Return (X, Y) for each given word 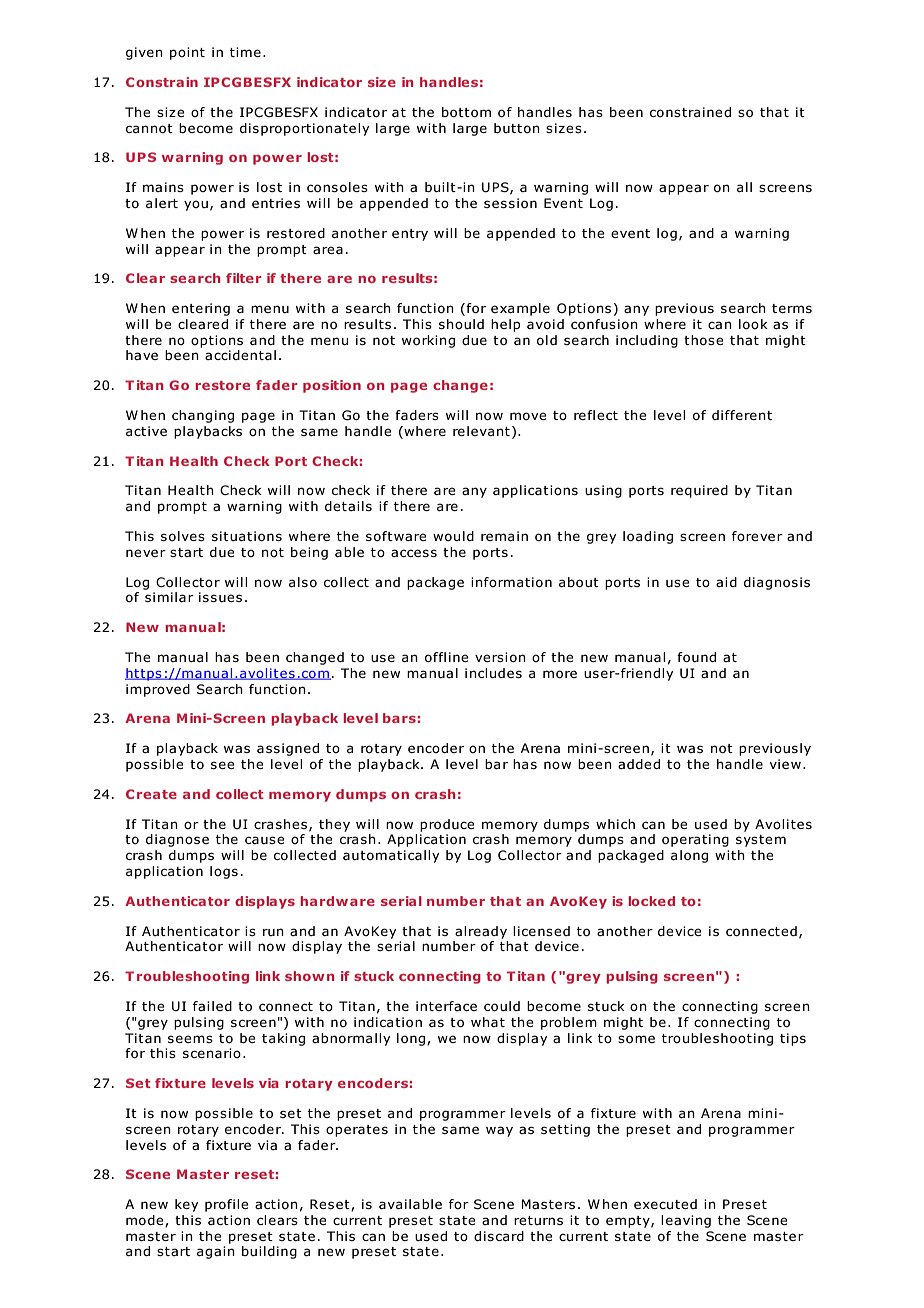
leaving (686, 1221)
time (245, 52)
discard (499, 1236)
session (510, 203)
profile (227, 1205)
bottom (466, 112)
